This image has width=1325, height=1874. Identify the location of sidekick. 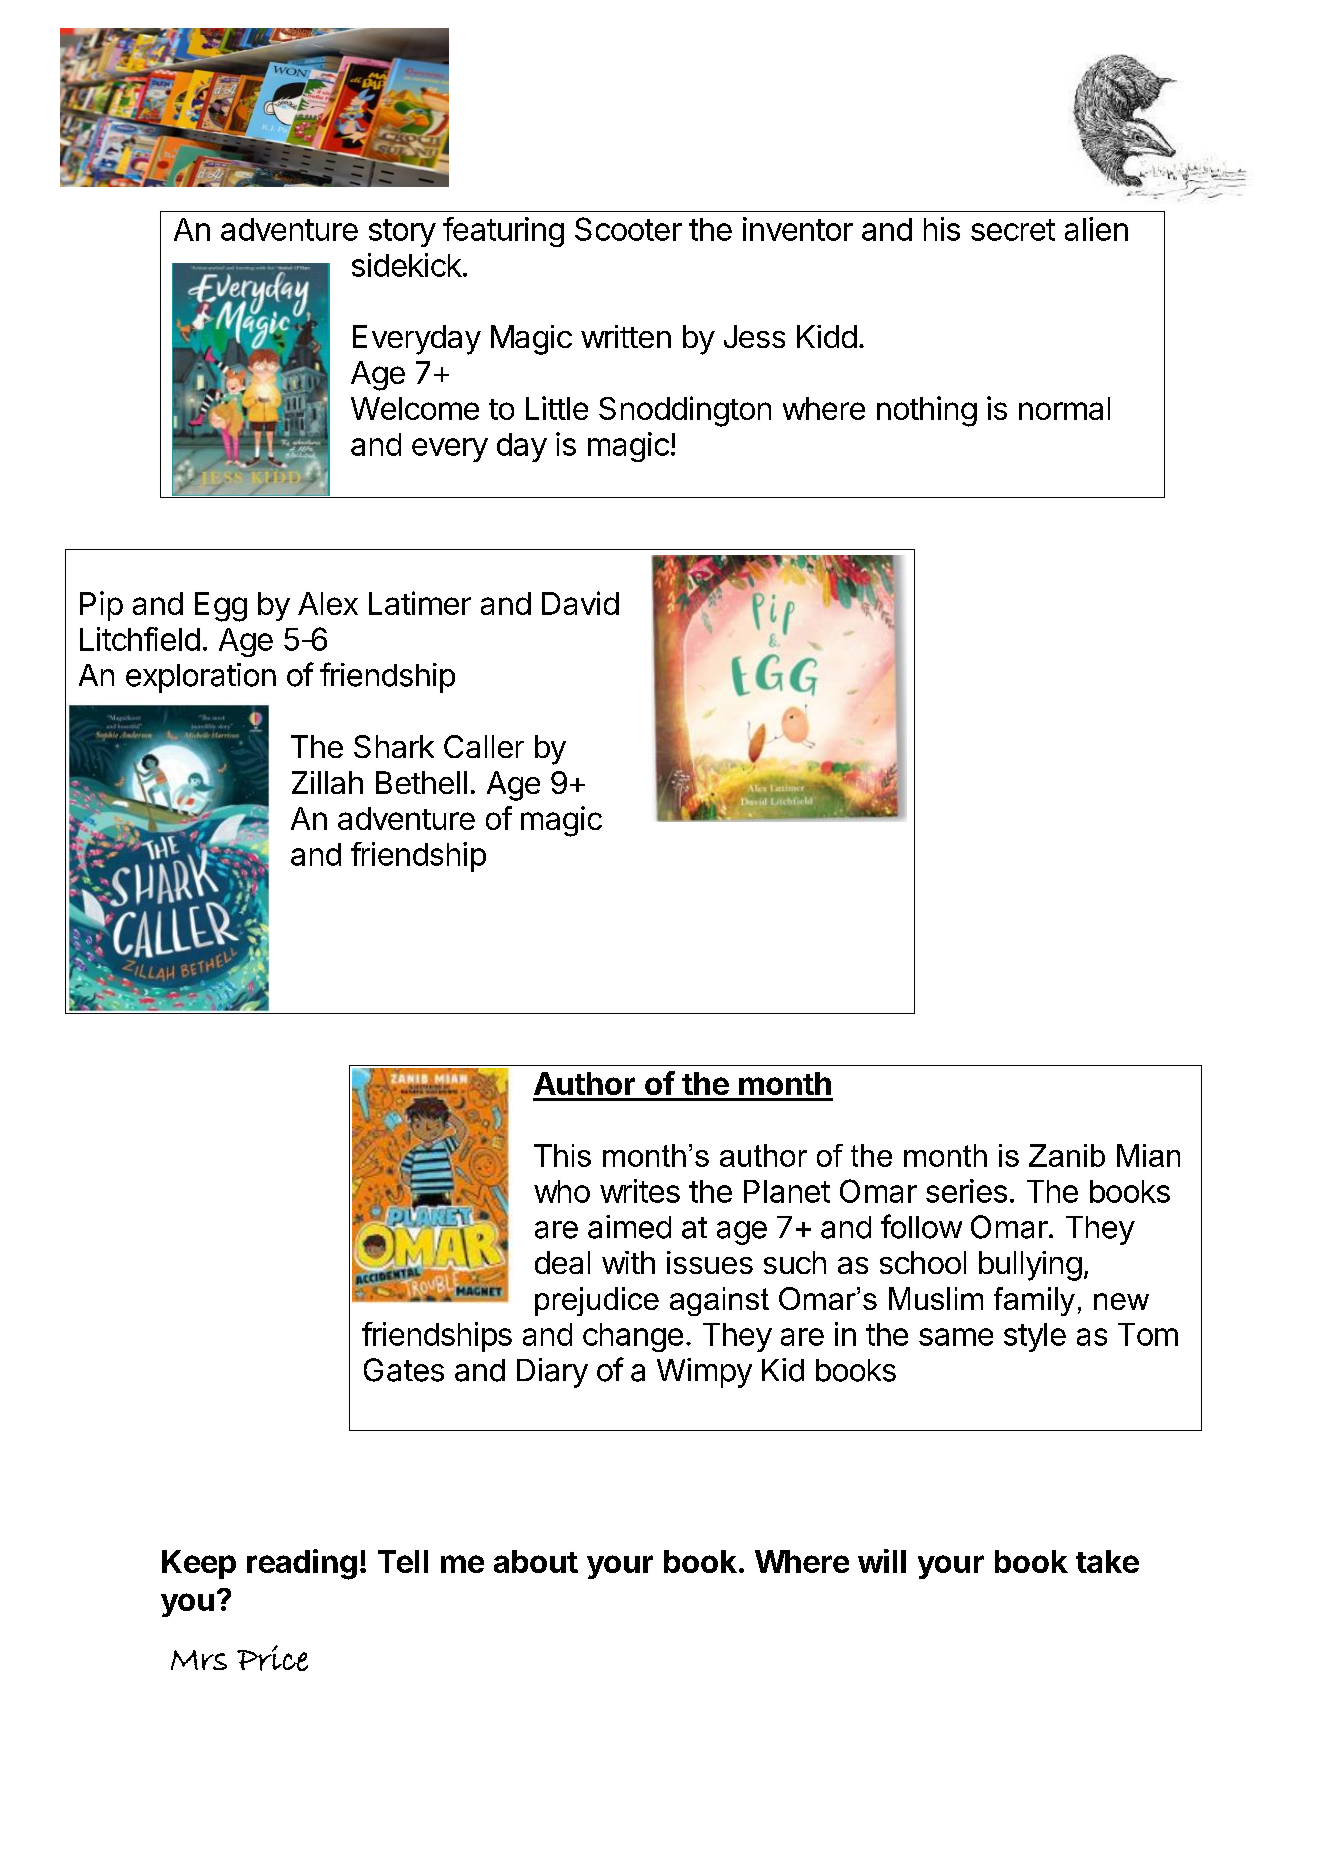
(407, 265).
